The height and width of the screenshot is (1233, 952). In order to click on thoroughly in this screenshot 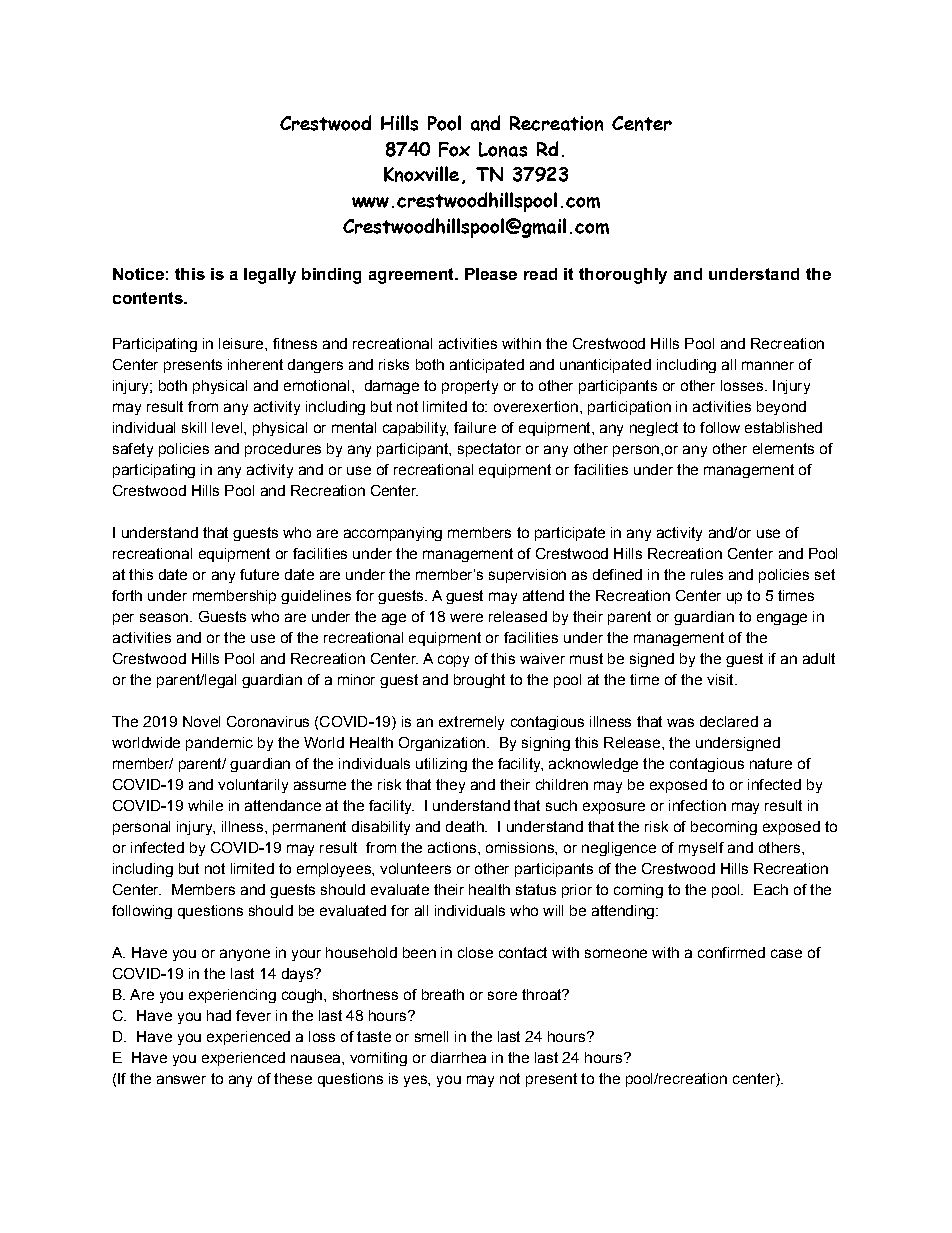, I will do `click(623, 276)`.
